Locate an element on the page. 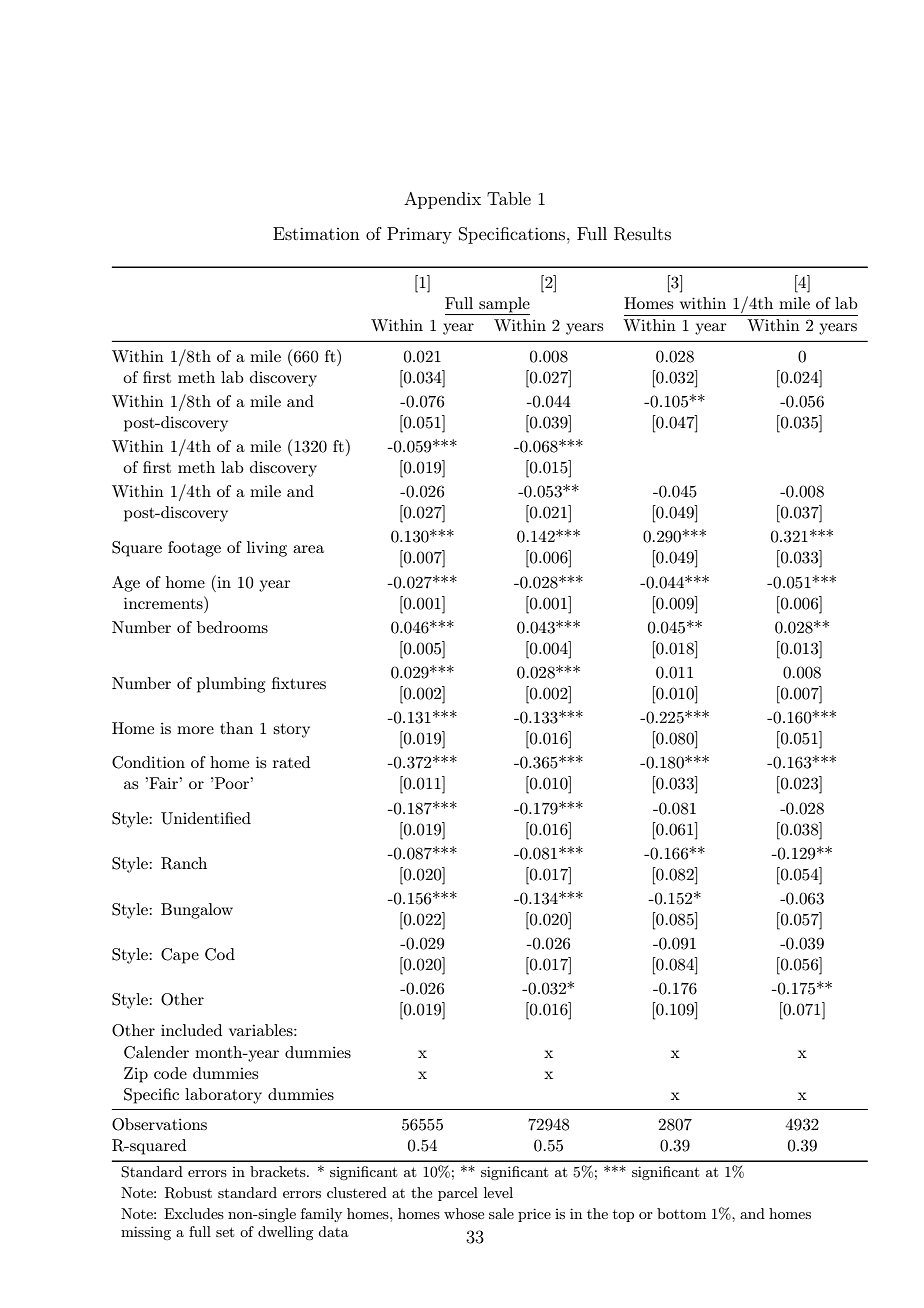  Ranch is located at coordinates (184, 863).
